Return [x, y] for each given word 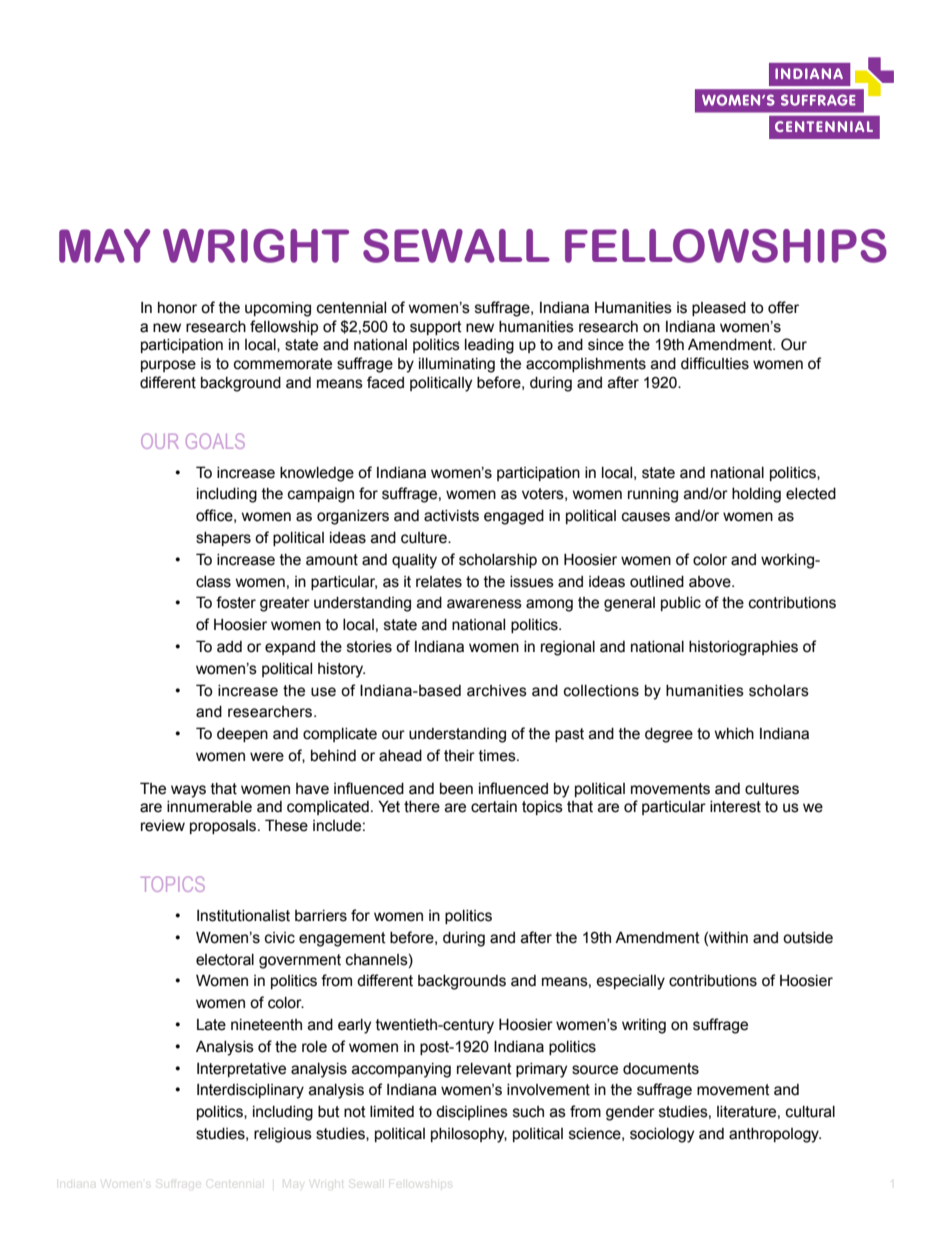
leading [489, 346]
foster [236, 602]
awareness [484, 604]
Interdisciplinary [250, 1091]
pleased [719, 309]
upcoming [278, 309]
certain [494, 807]
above [711, 582]
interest [735, 807]
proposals [224, 827]
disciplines [472, 1113]
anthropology [775, 1135]
